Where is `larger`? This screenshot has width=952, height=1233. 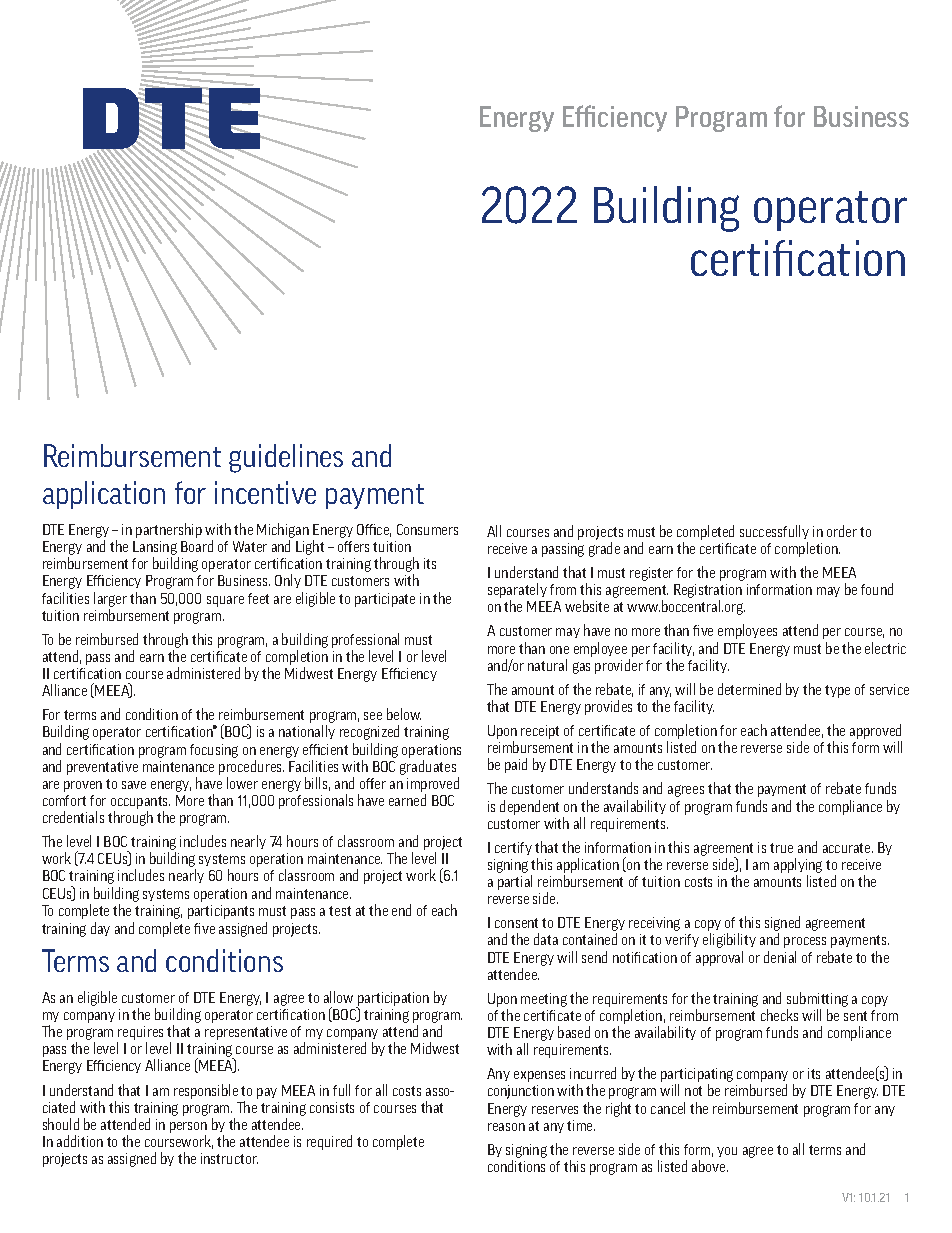
larger is located at coordinates (110, 599).
